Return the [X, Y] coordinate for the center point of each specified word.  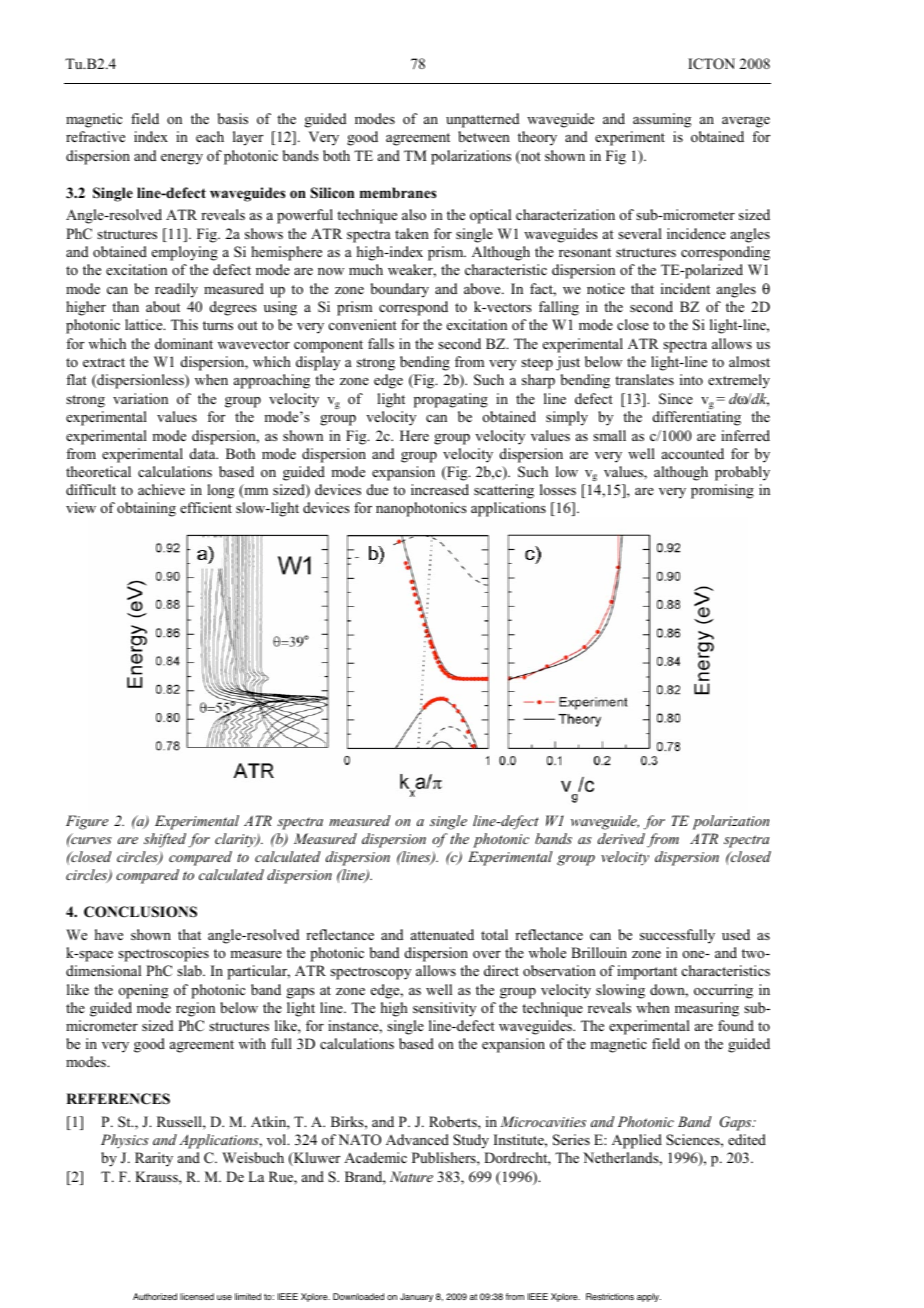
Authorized [155, 1296]
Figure [87, 822]
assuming [662, 120]
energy [182, 159]
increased [440, 489]
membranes [398, 192]
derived [621, 838]
